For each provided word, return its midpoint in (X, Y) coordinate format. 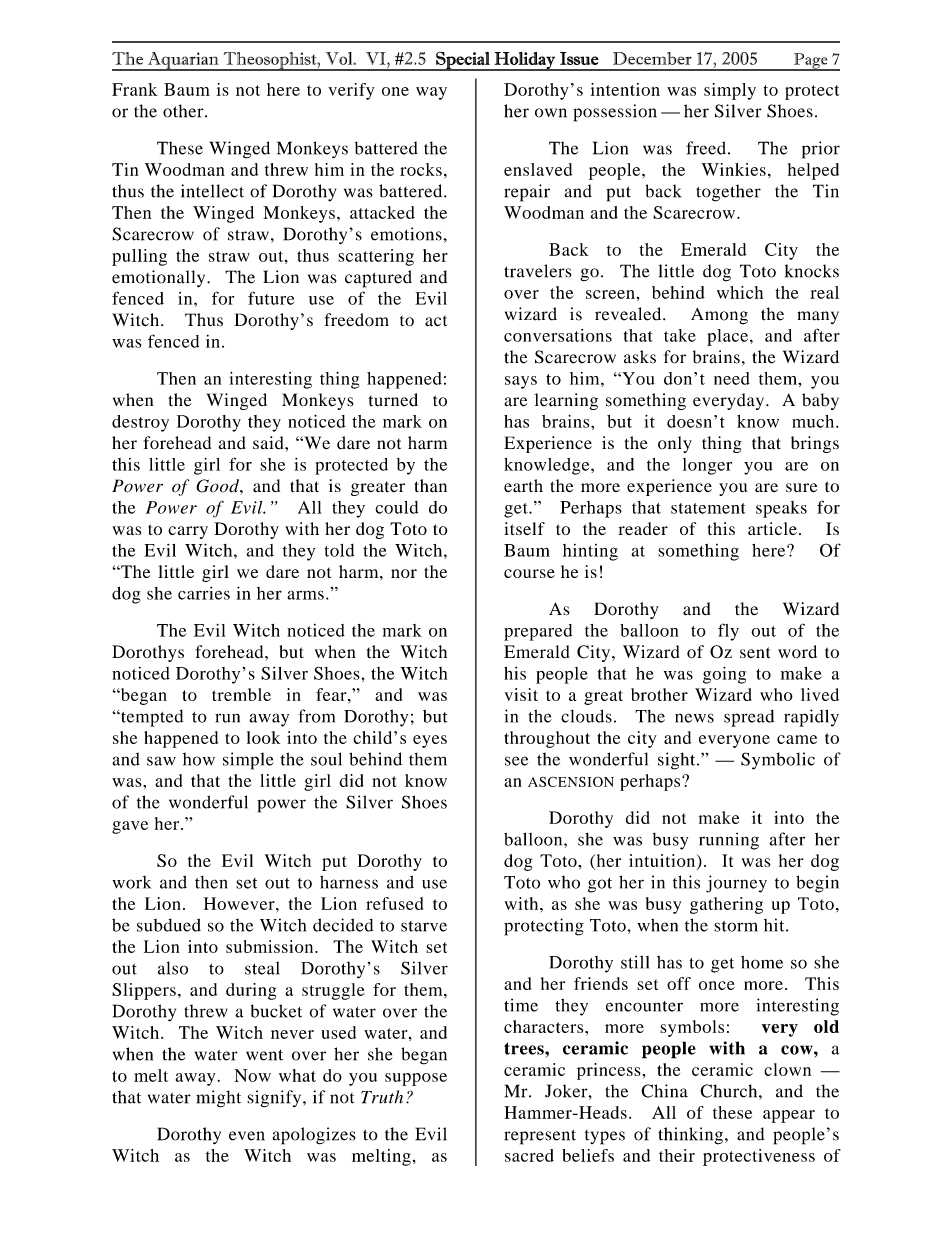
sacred (529, 1155)
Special (463, 61)
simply (730, 91)
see (516, 761)
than (431, 485)
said (269, 443)
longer (707, 466)
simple (248, 761)
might (218, 1099)
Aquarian (183, 61)
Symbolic (778, 761)
